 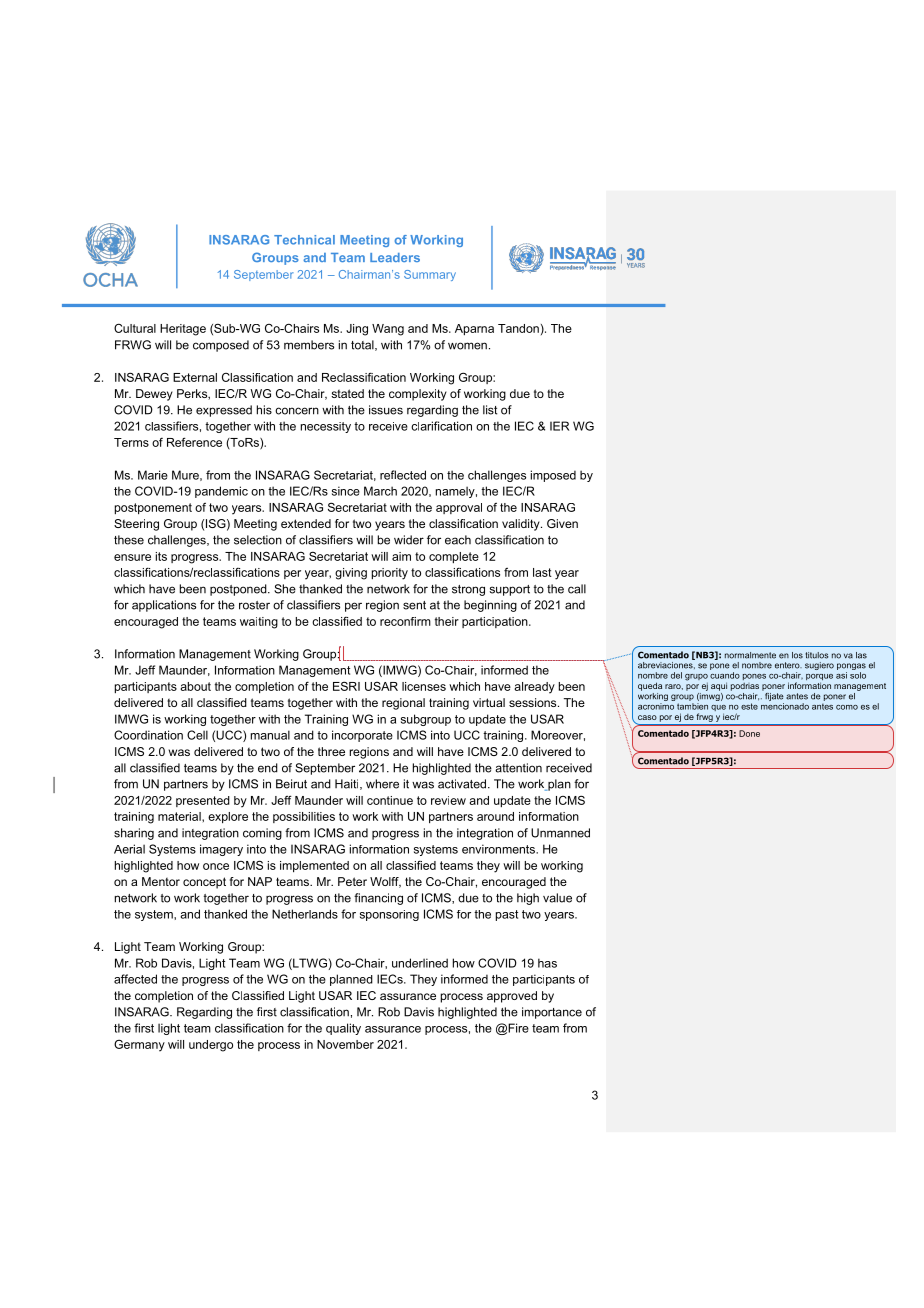 I want to click on undergo, so click(x=211, y=1046).
